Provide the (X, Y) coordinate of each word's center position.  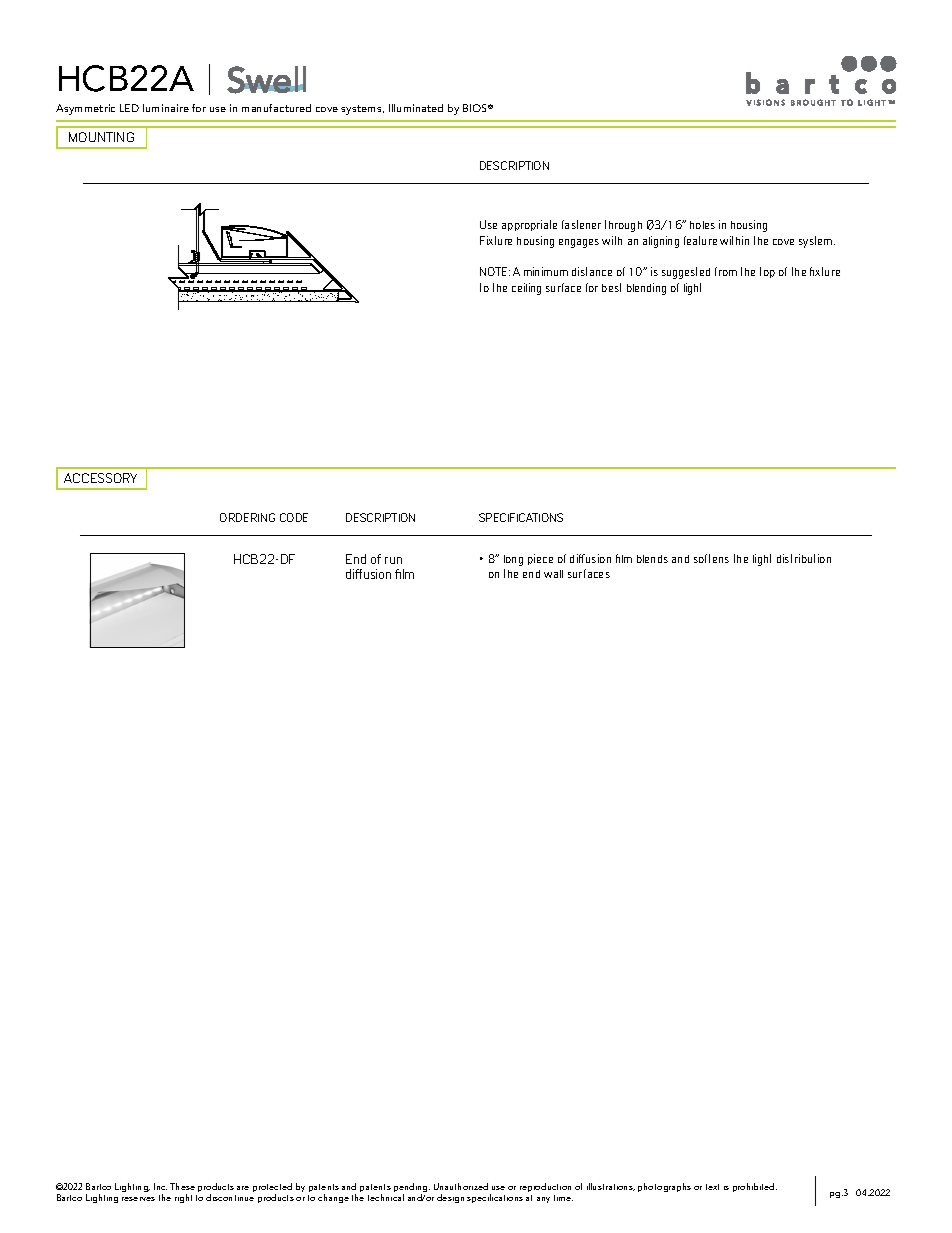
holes (702, 225)
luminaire (166, 108)
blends (652, 559)
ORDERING (247, 517)
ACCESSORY (100, 478)
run (393, 560)
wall (553, 574)
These (182, 1186)
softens (711, 558)
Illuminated (416, 108)
